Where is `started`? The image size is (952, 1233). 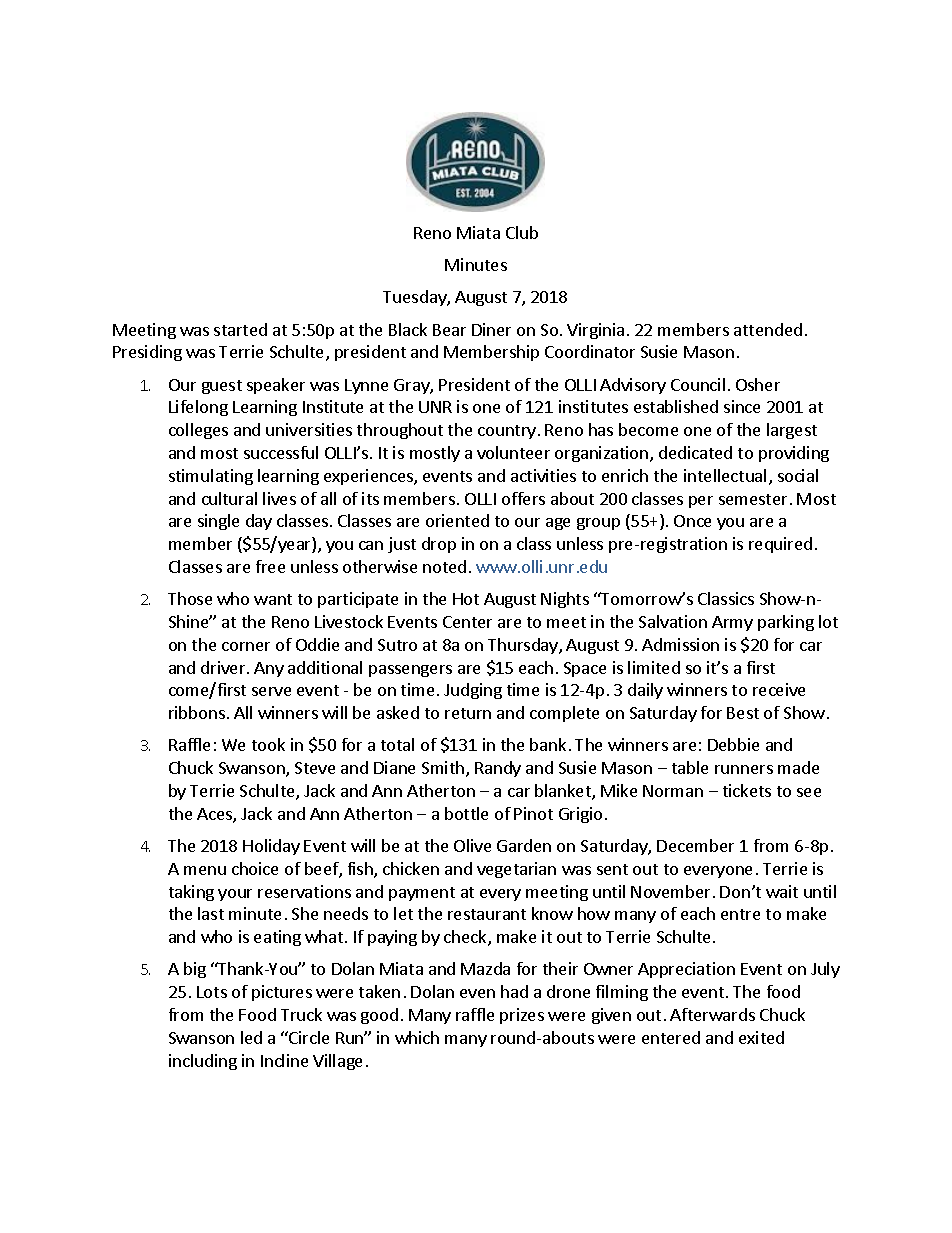 started is located at coordinates (240, 329).
